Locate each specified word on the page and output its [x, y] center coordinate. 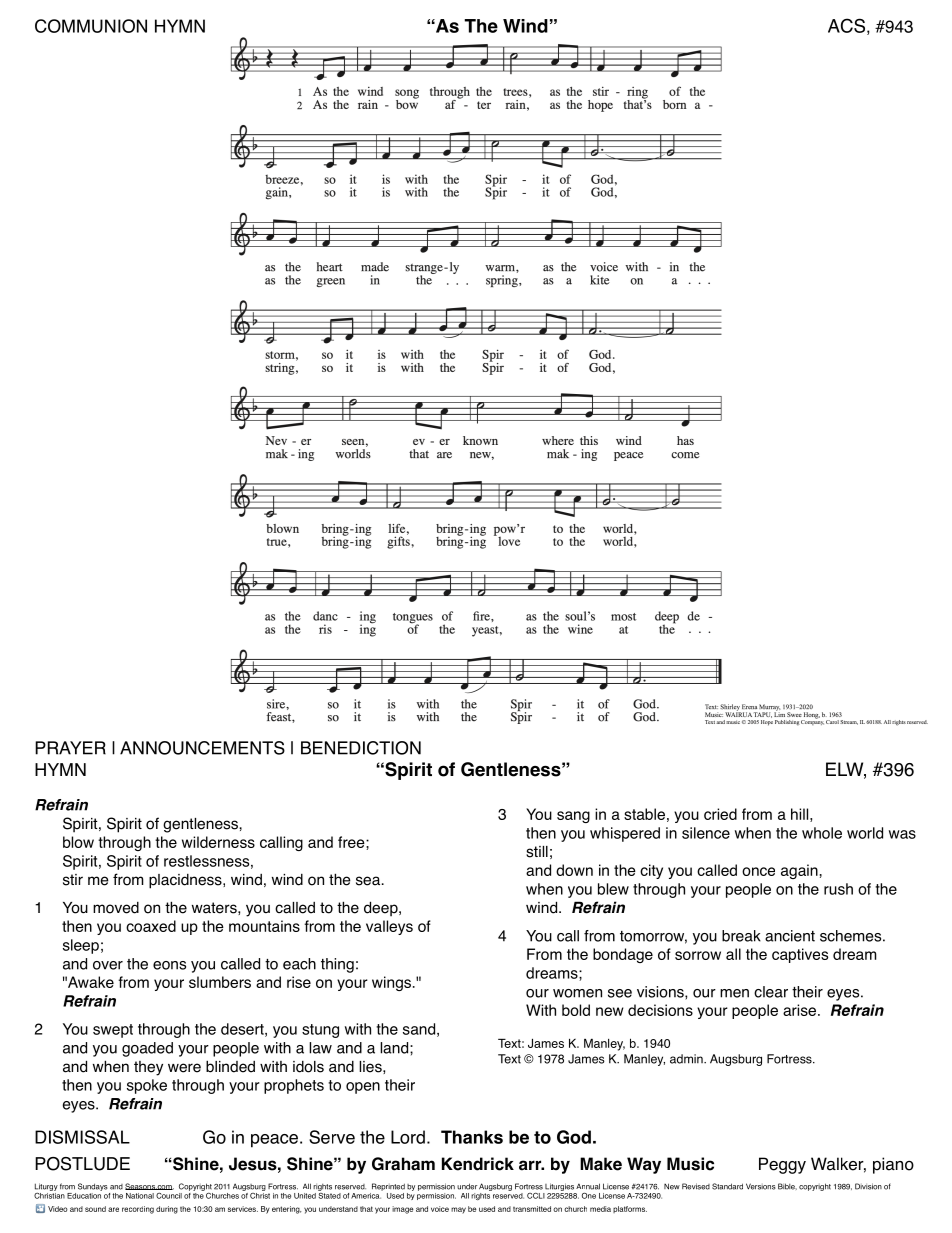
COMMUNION [91, 26]
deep [382, 909]
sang [573, 817]
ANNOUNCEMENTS [202, 748]
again [799, 871]
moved [116, 908]
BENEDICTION [361, 748]
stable [644, 814]
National [140, 1196]
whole [822, 833]
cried [720, 814]
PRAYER [70, 748]
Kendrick [478, 1164]
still [537, 852]
